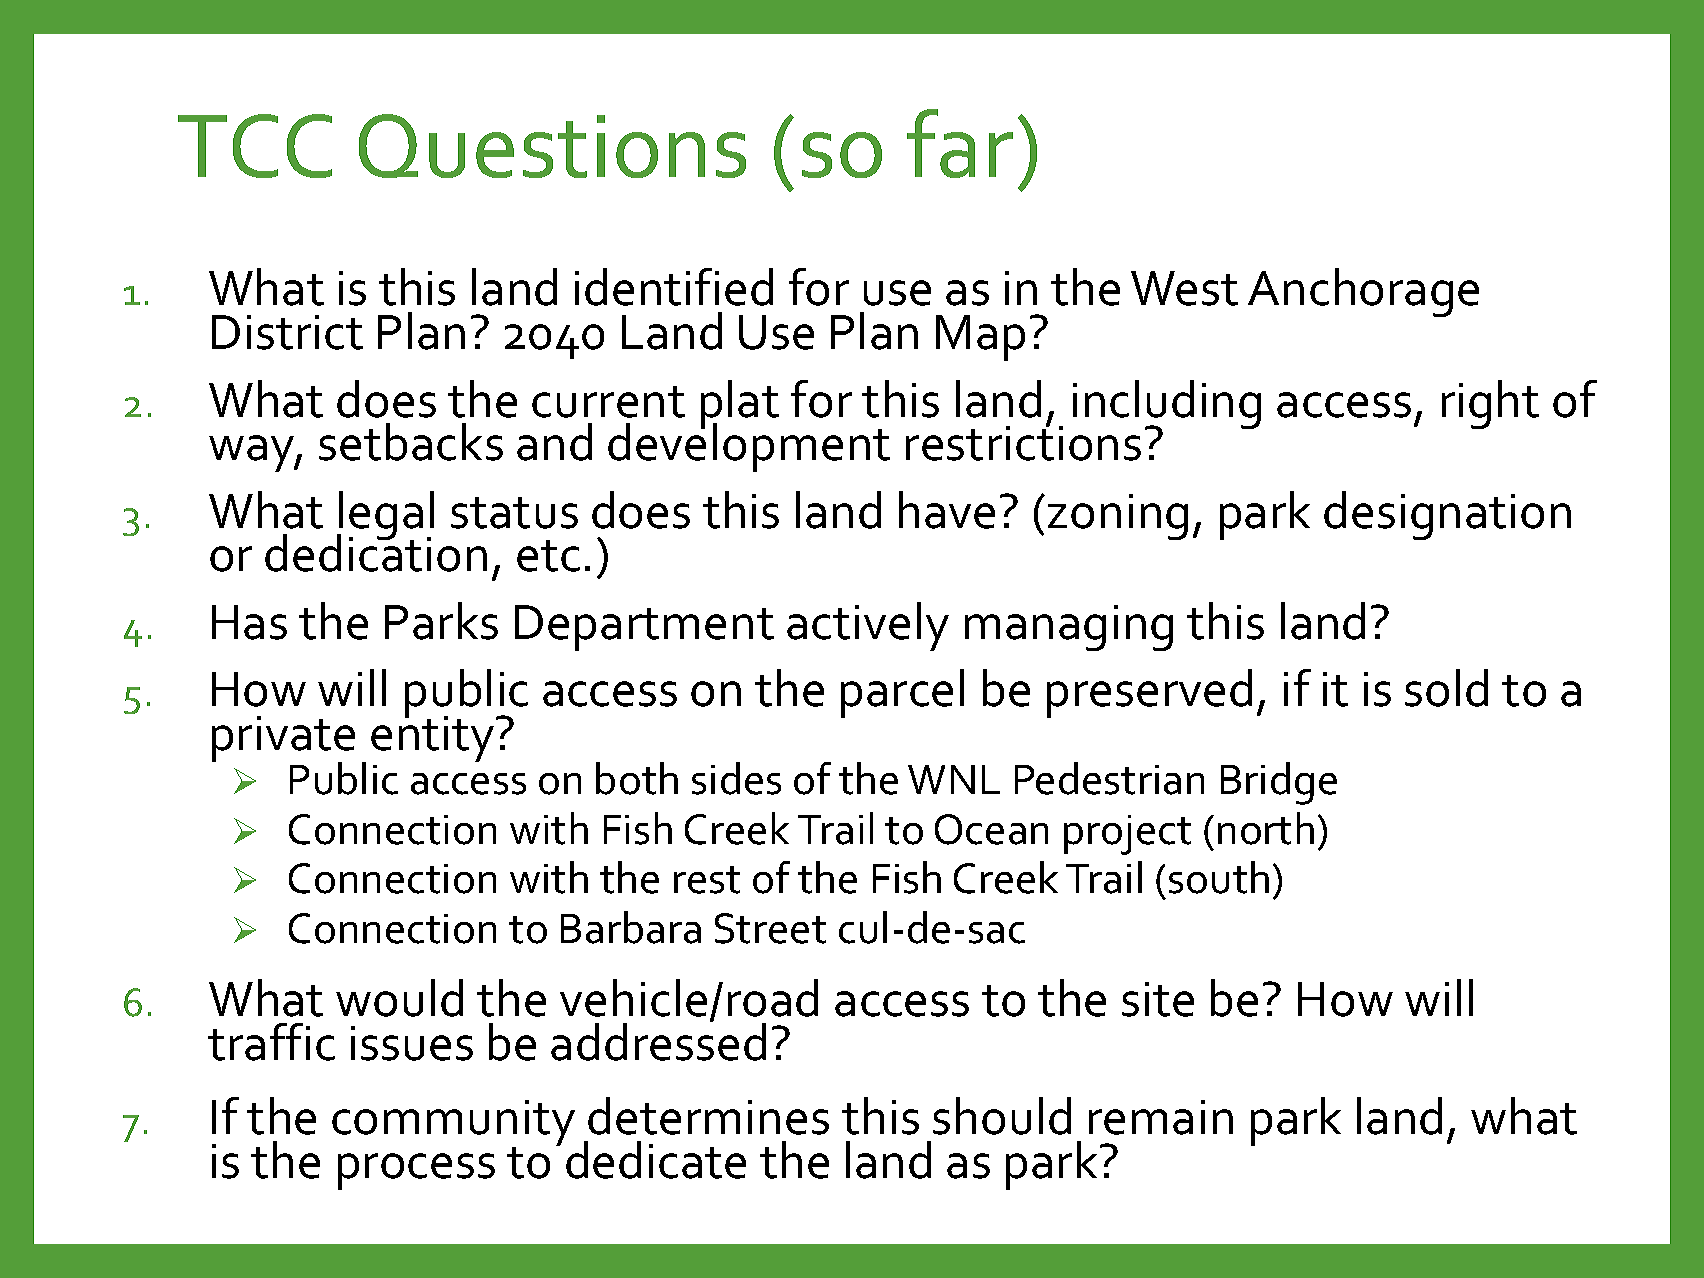  What do you see at coordinates (1446, 688) in the screenshot?
I see `sold` at bounding box center [1446, 688].
